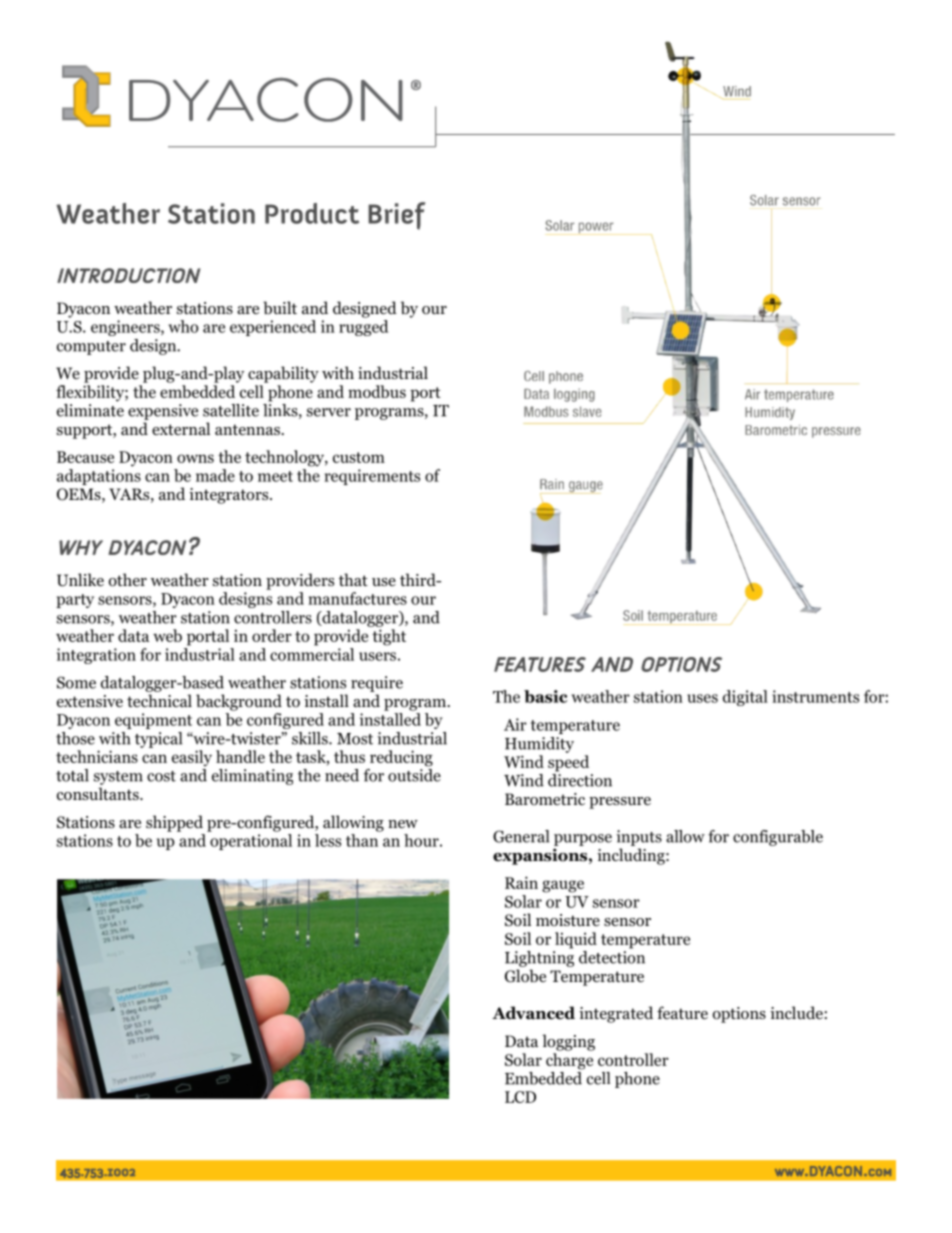  Describe the element at coordinates (363, 328) in the document. I see `rugged` at that location.
